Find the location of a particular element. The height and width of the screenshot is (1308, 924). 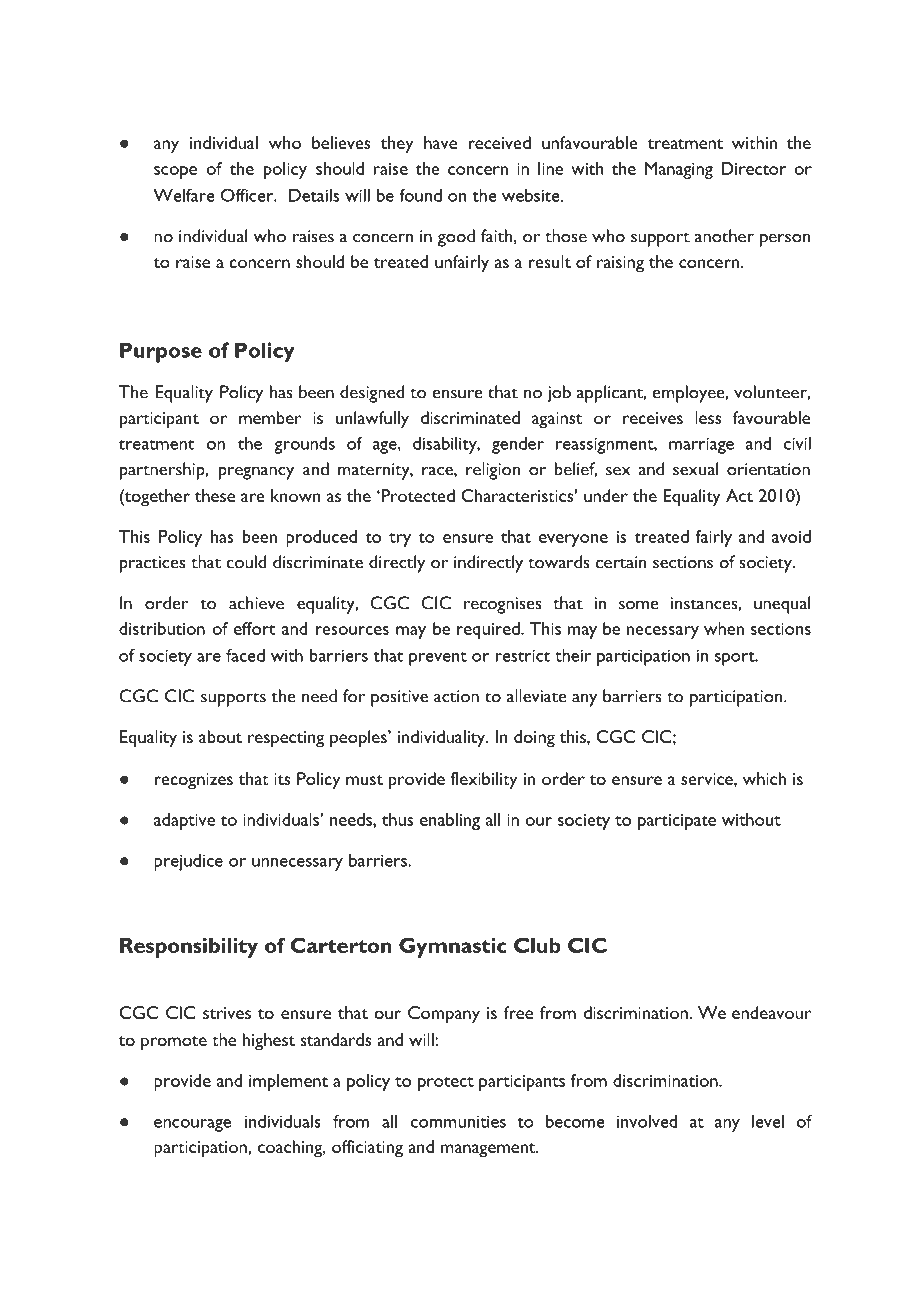

Welfare is located at coordinates (184, 195).
